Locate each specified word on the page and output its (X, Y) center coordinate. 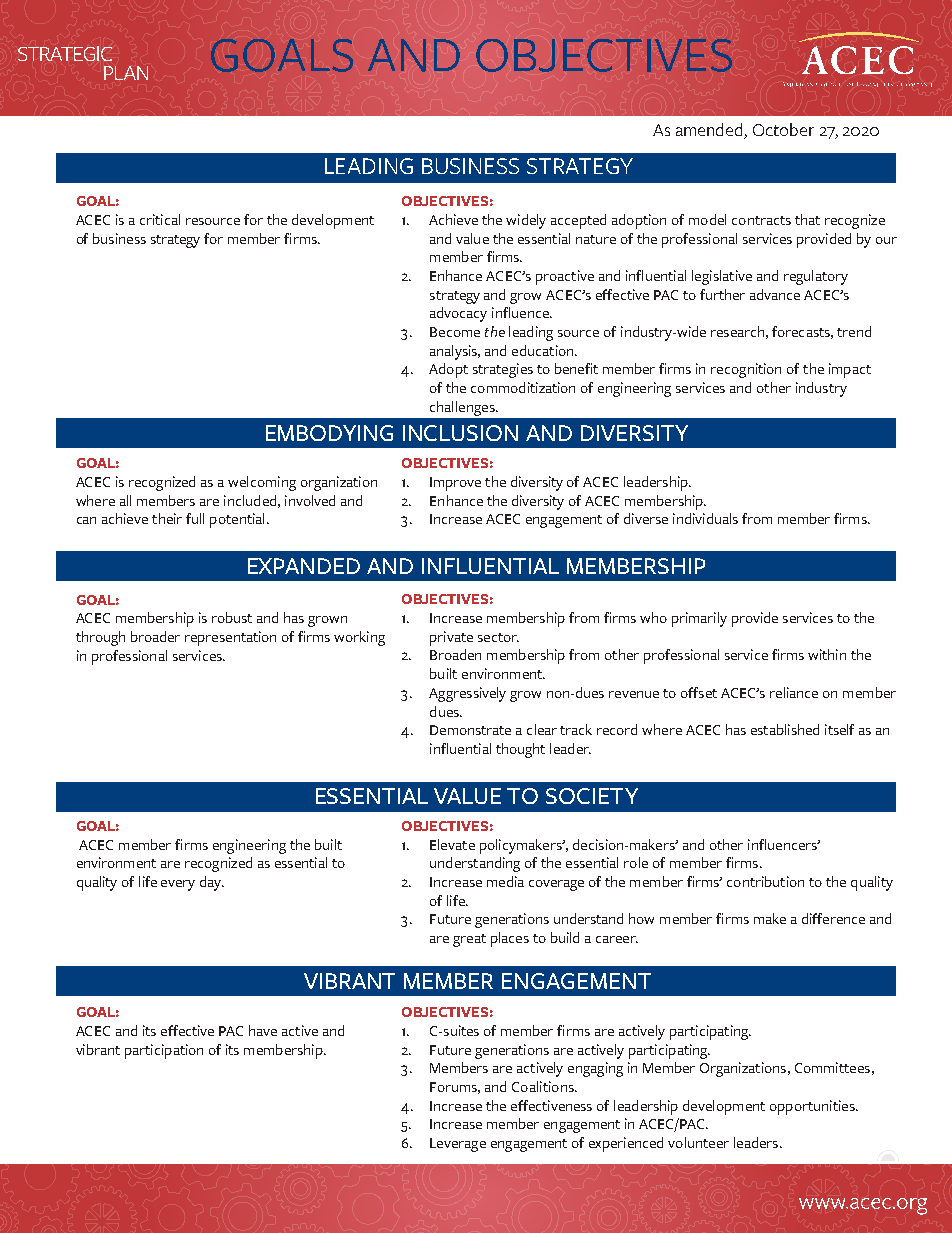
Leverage (458, 1145)
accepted (578, 221)
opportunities (813, 1107)
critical (160, 219)
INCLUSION (460, 433)
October (783, 129)
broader (155, 636)
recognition (746, 370)
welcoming (262, 483)
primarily (699, 619)
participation (164, 1051)
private (451, 638)
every (178, 885)
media (505, 881)
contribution (765, 881)
